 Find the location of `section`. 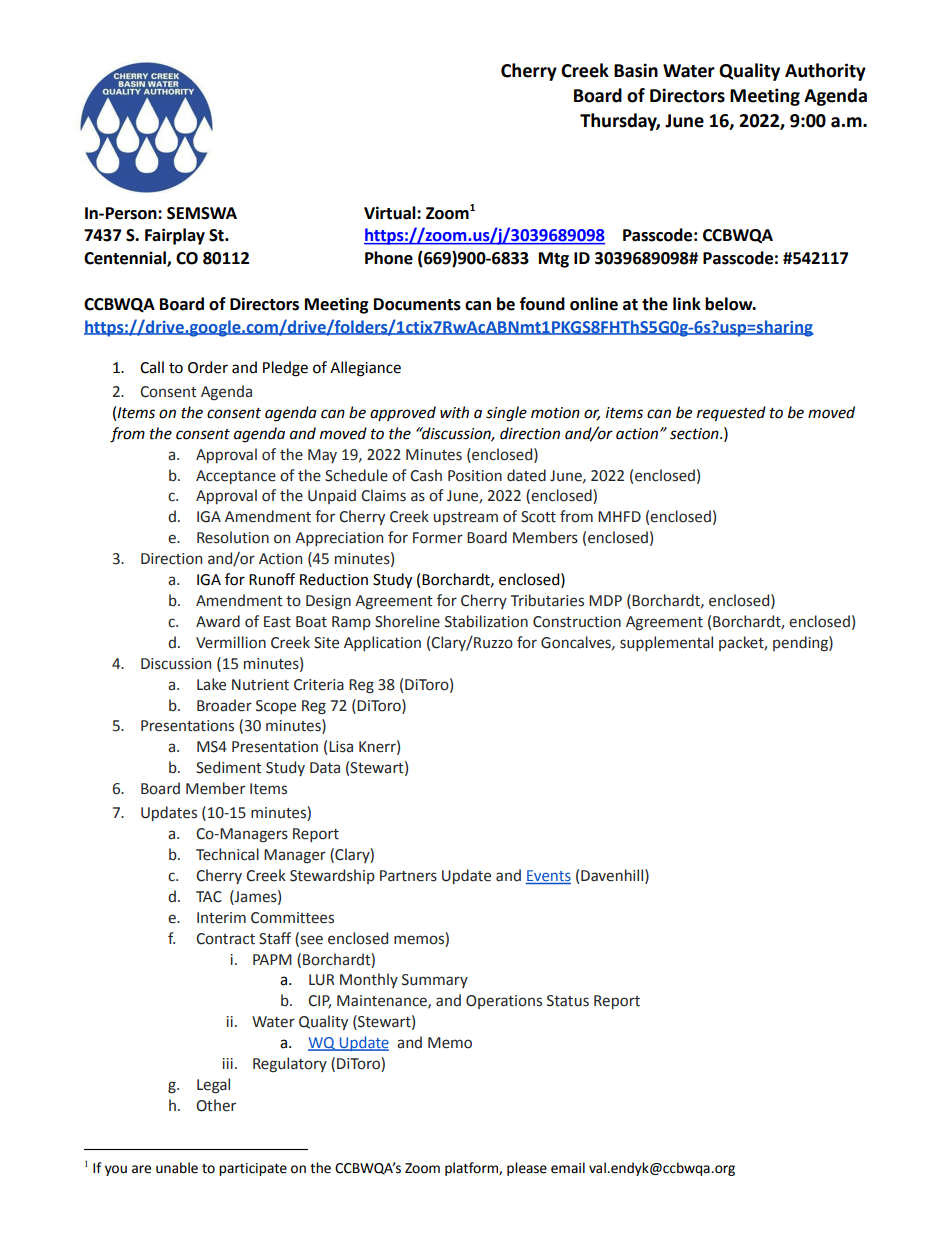

section is located at coordinates (695, 434).
